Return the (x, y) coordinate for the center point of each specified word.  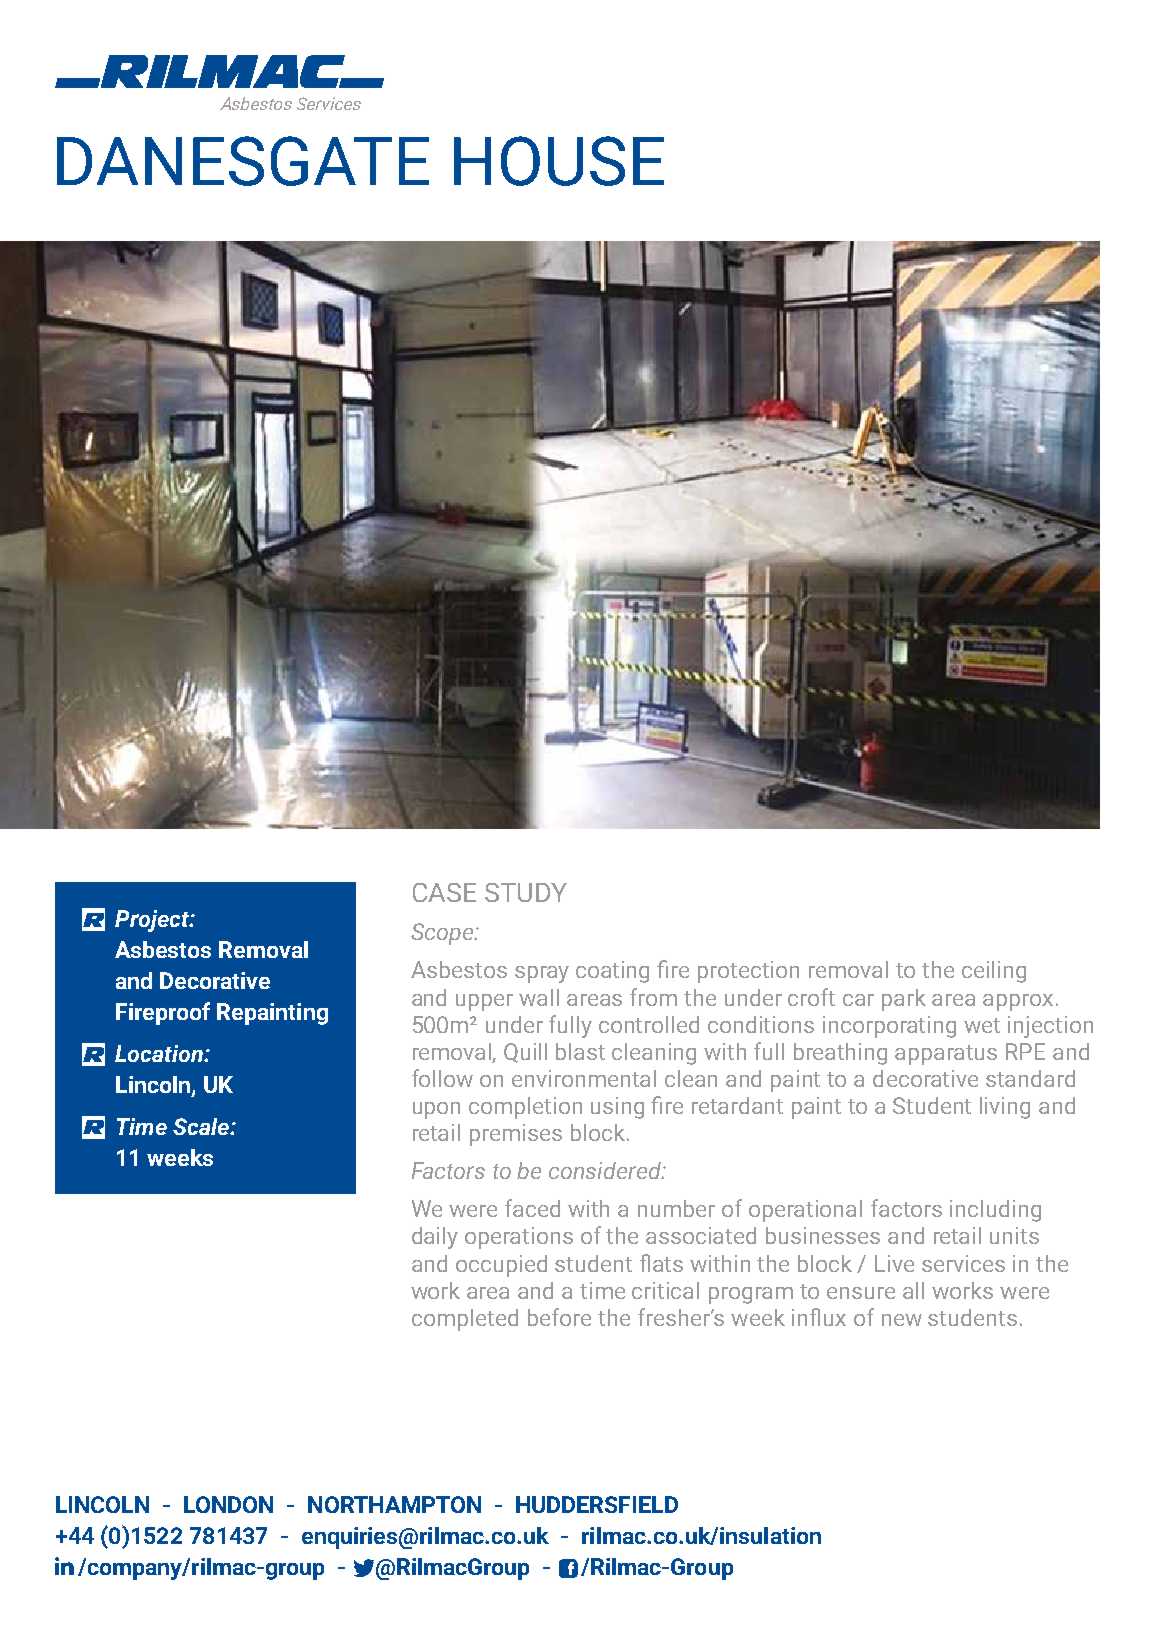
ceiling (994, 972)
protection (748, 972)
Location (160, 1053)
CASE (444, 892)
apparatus (946, 1055)
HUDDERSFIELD (597, 1504)
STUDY (526, 892)
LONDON (228, 1504)
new (902, 1320)
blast (580, 1051)
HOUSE (559, 161)
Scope (443, 934)
